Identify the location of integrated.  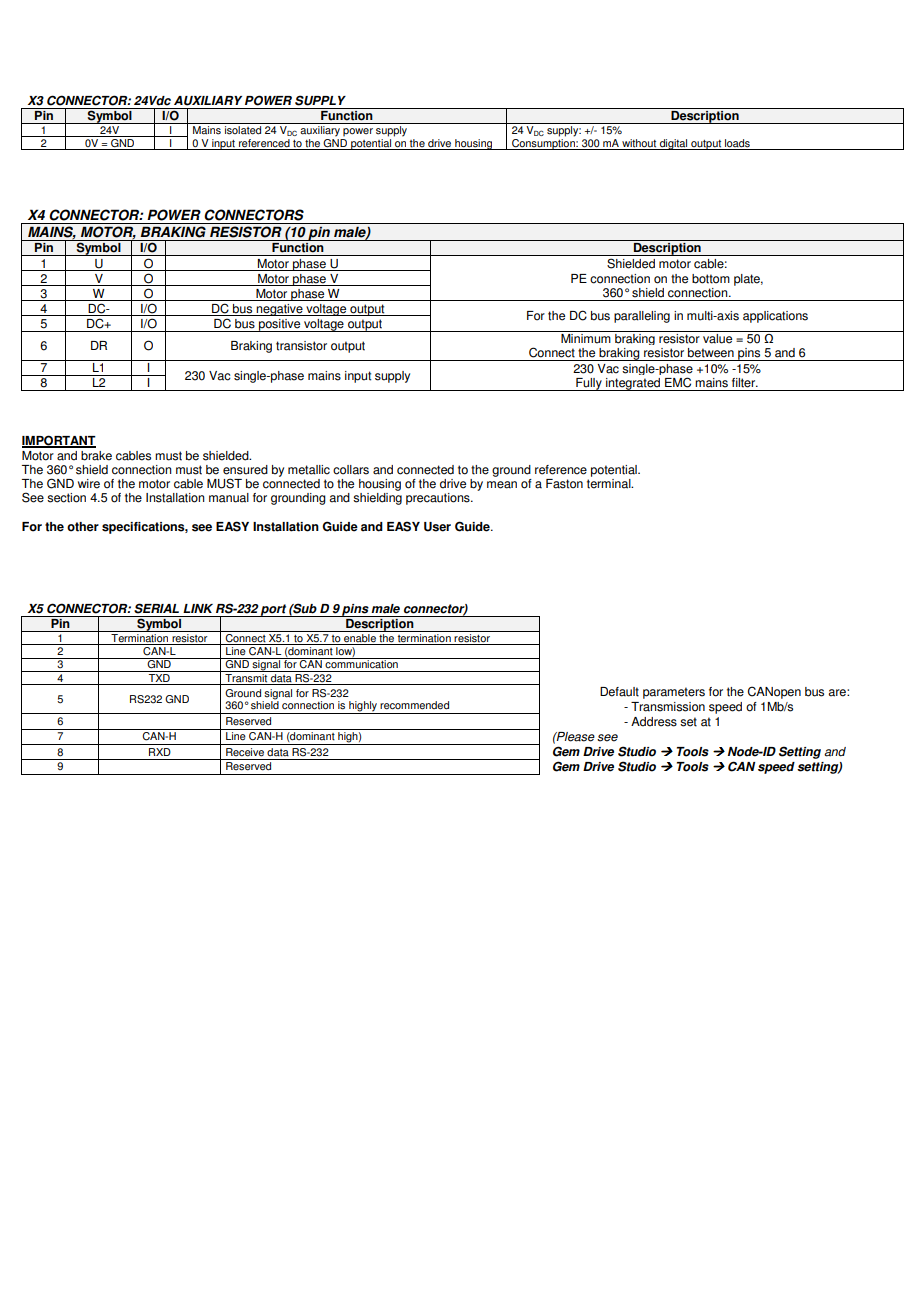
(633, 384).
